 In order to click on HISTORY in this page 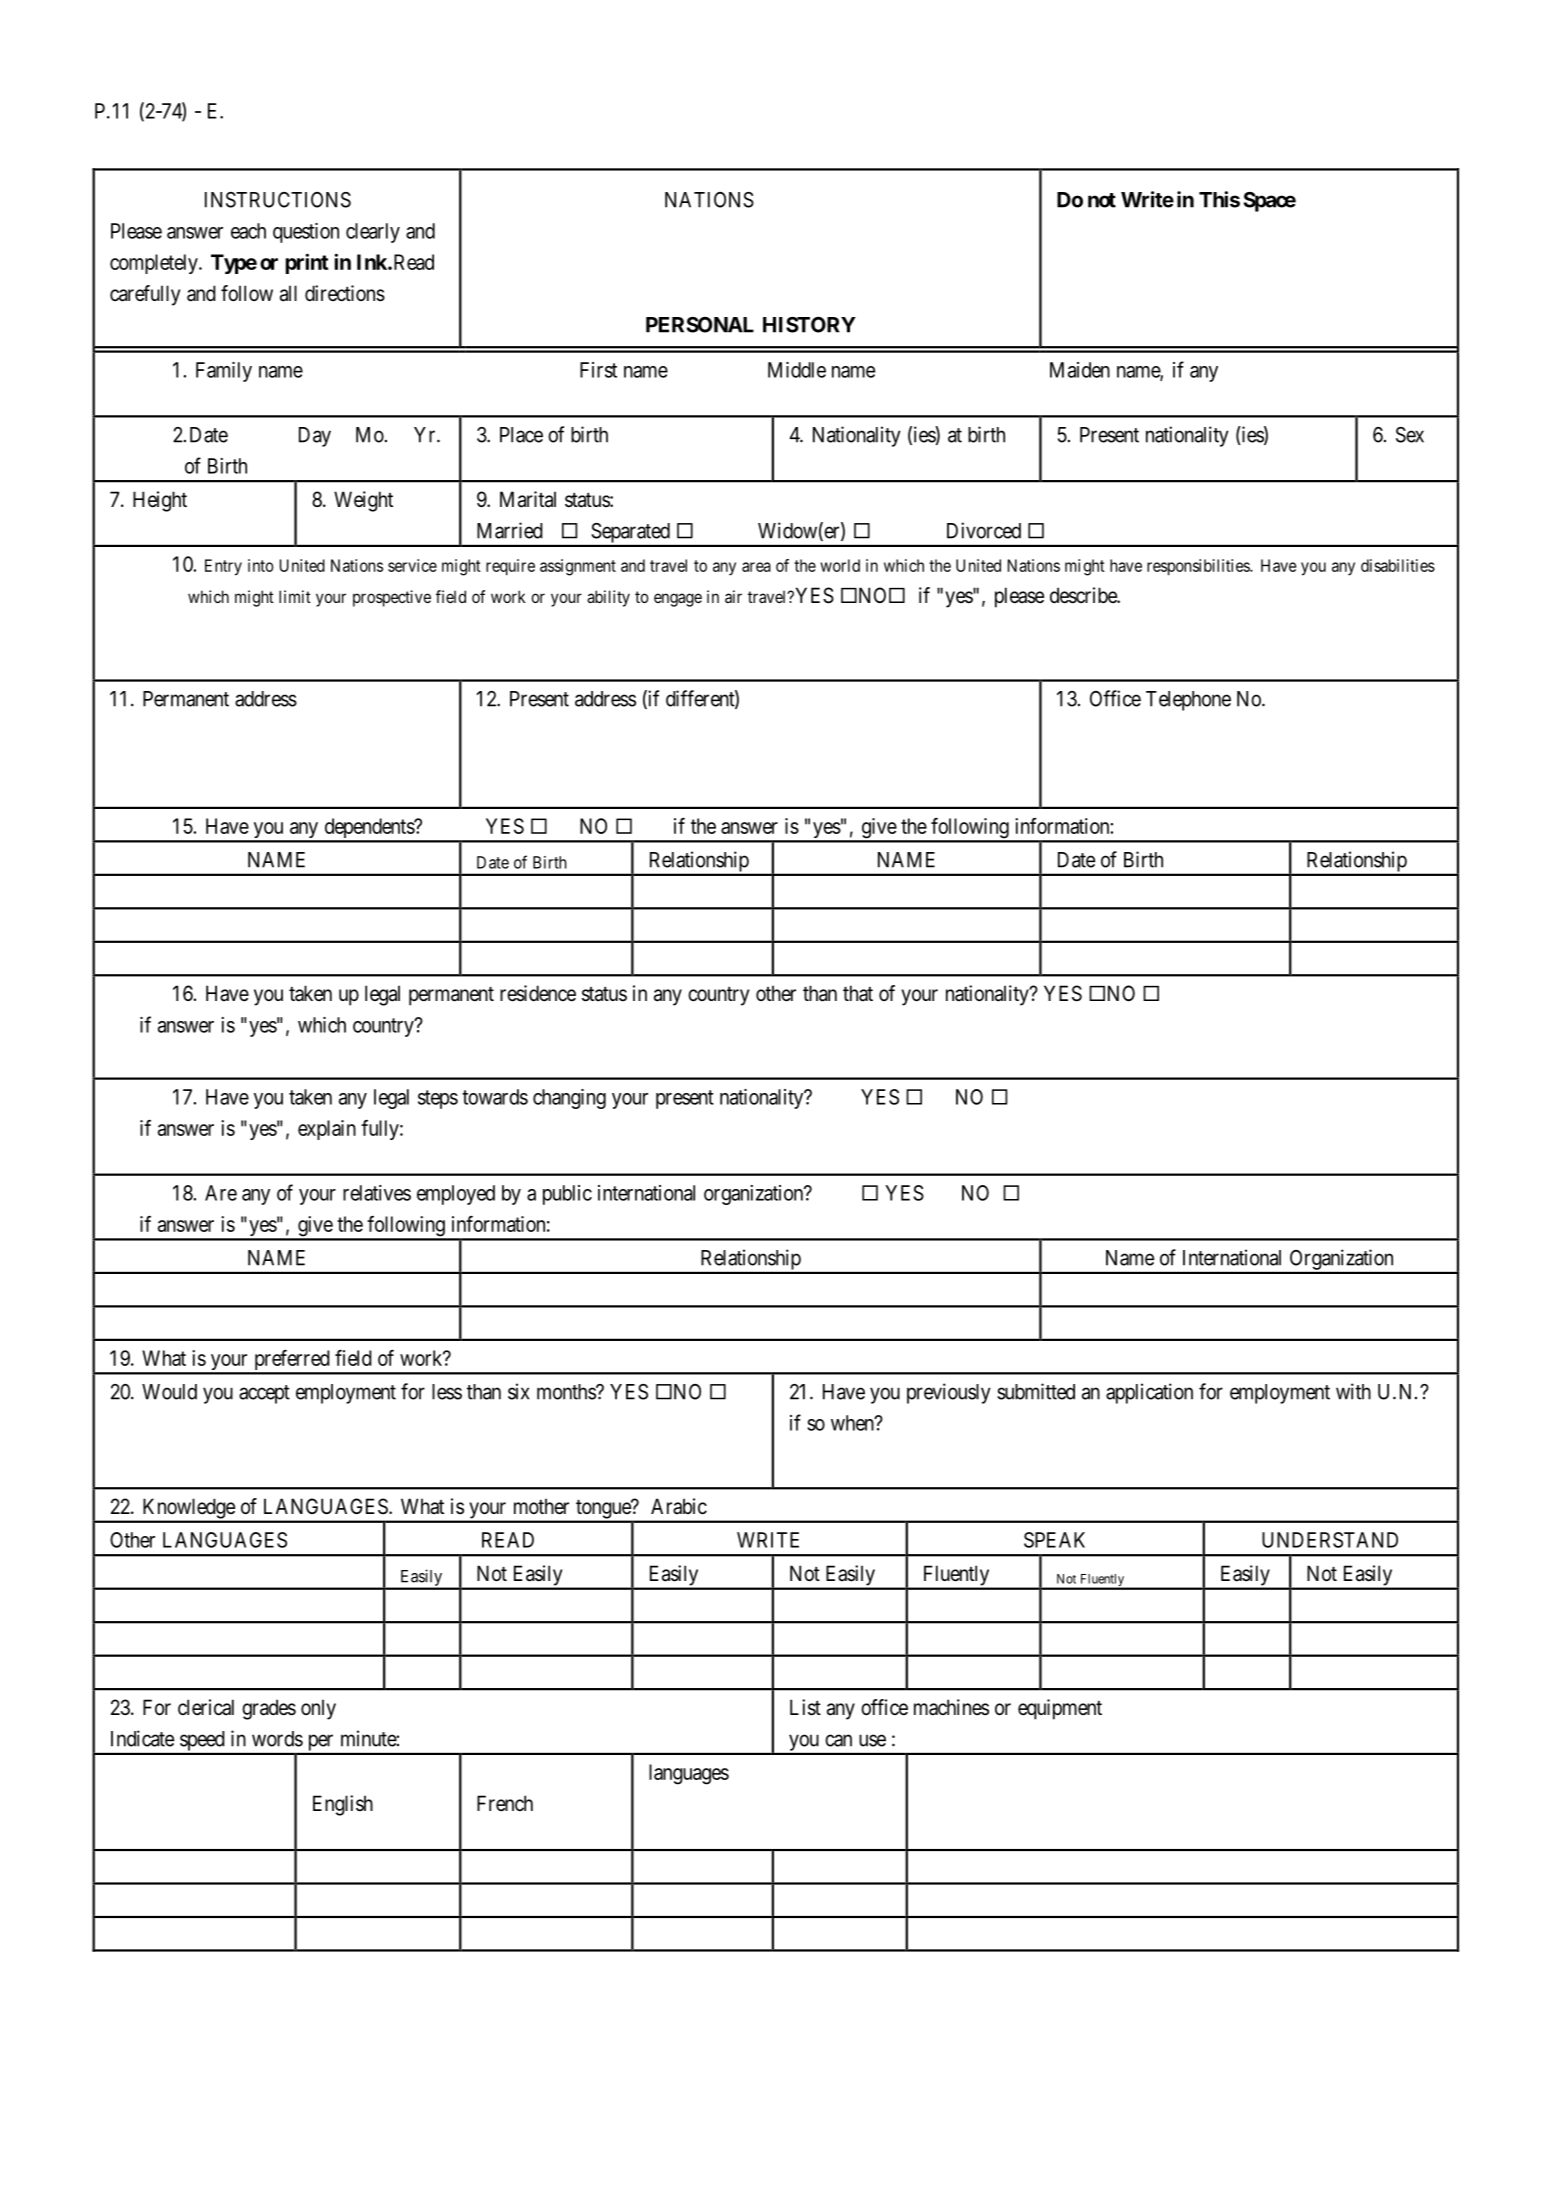, I will do `click(809, 325)`.
